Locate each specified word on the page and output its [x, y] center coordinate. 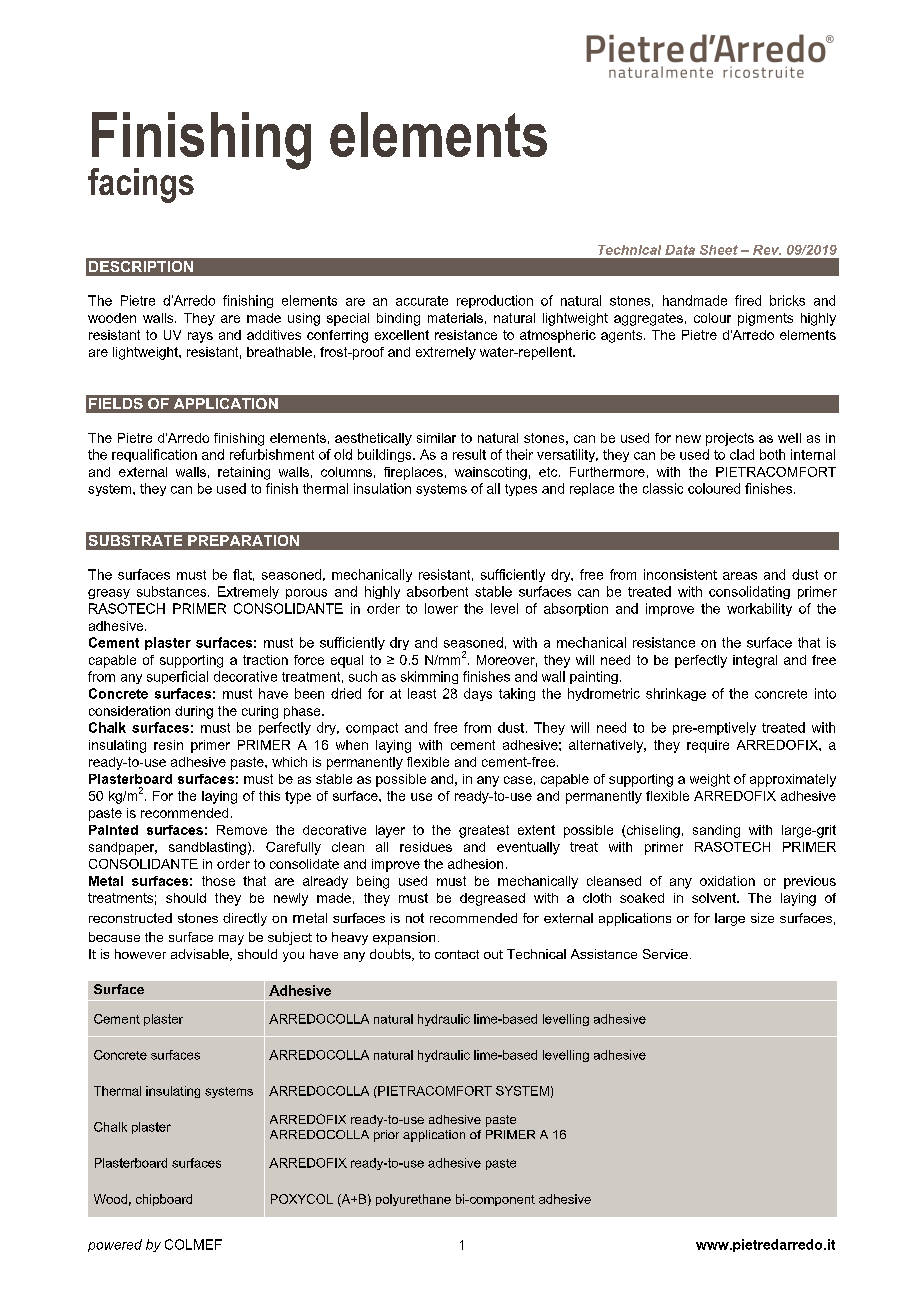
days [478, 694]
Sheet [719, 250]
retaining [244, 473]
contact [457, 954]
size [762, 918]
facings [141, 185]
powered [115, 1245]
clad [742, 454]
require [708, 746]
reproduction [495, 301]
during [194, 712]
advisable [201, 955]
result [469, 454]
